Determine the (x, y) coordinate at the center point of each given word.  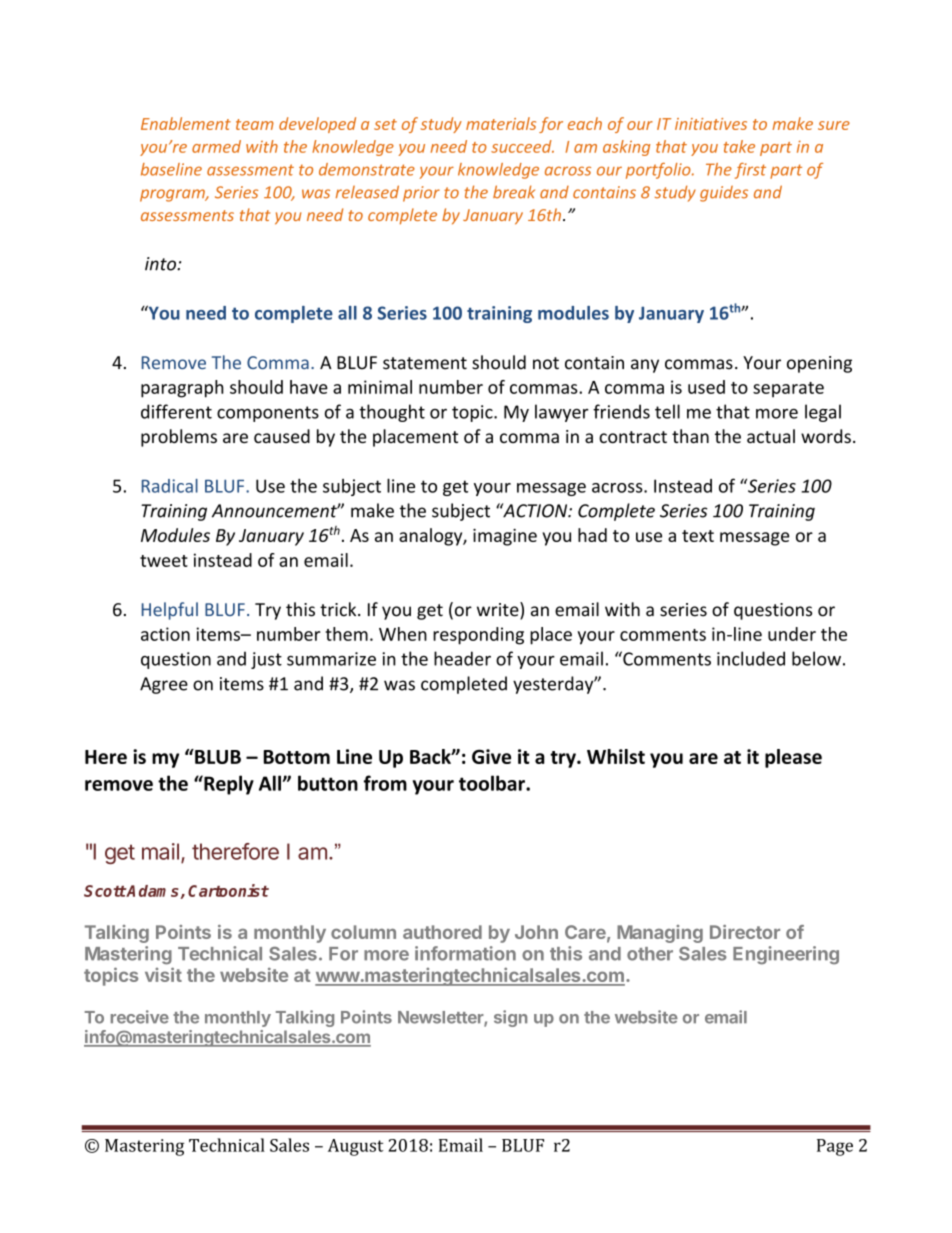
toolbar (493, 783)
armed (216, 146)
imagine (505, 537)
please (793, 758)
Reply (228, 785)
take (739, 146)
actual (771, 436)
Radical (170, 486)
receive (140, 1017)
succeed (522, 146)
